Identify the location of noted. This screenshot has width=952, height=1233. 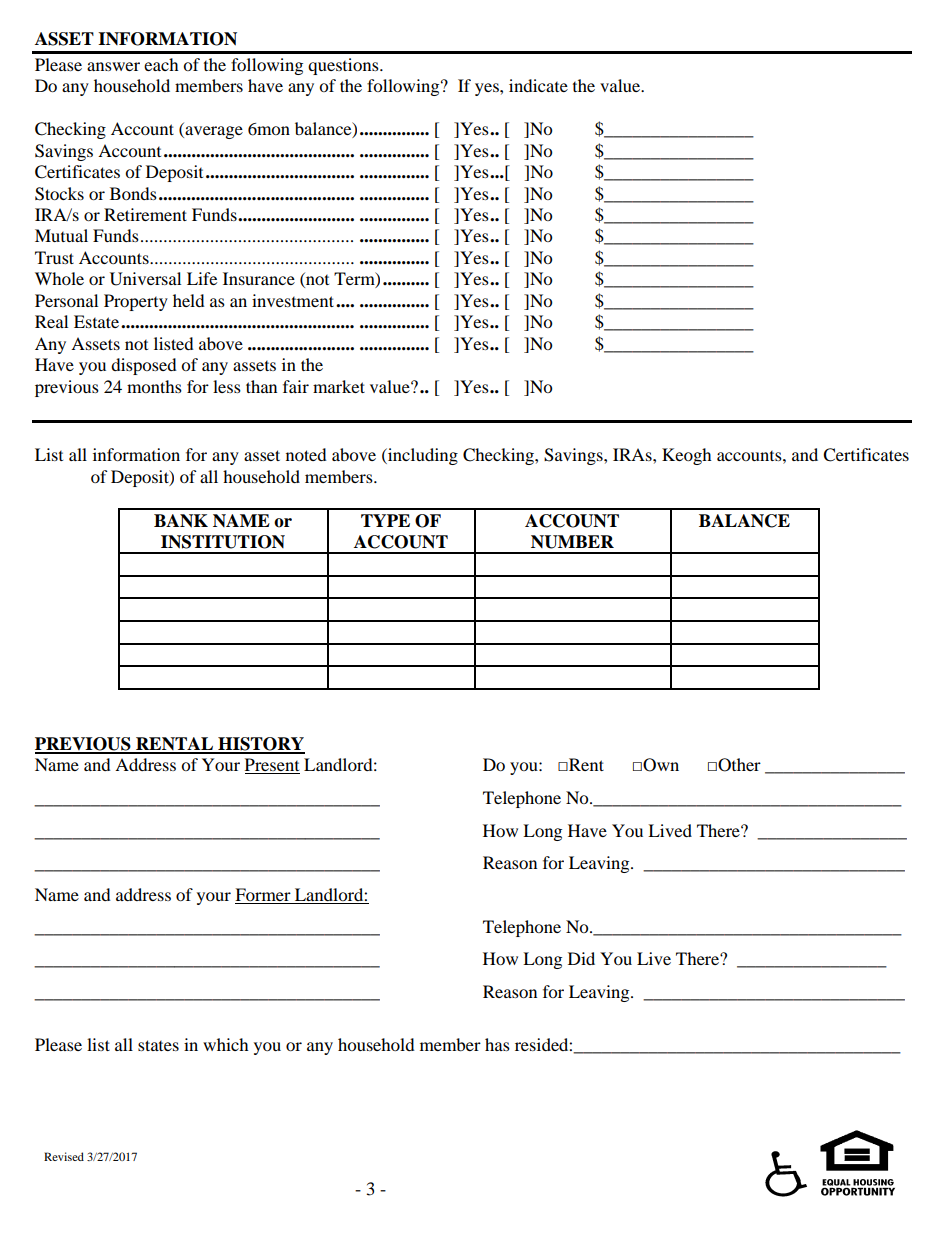
(306, 454).
